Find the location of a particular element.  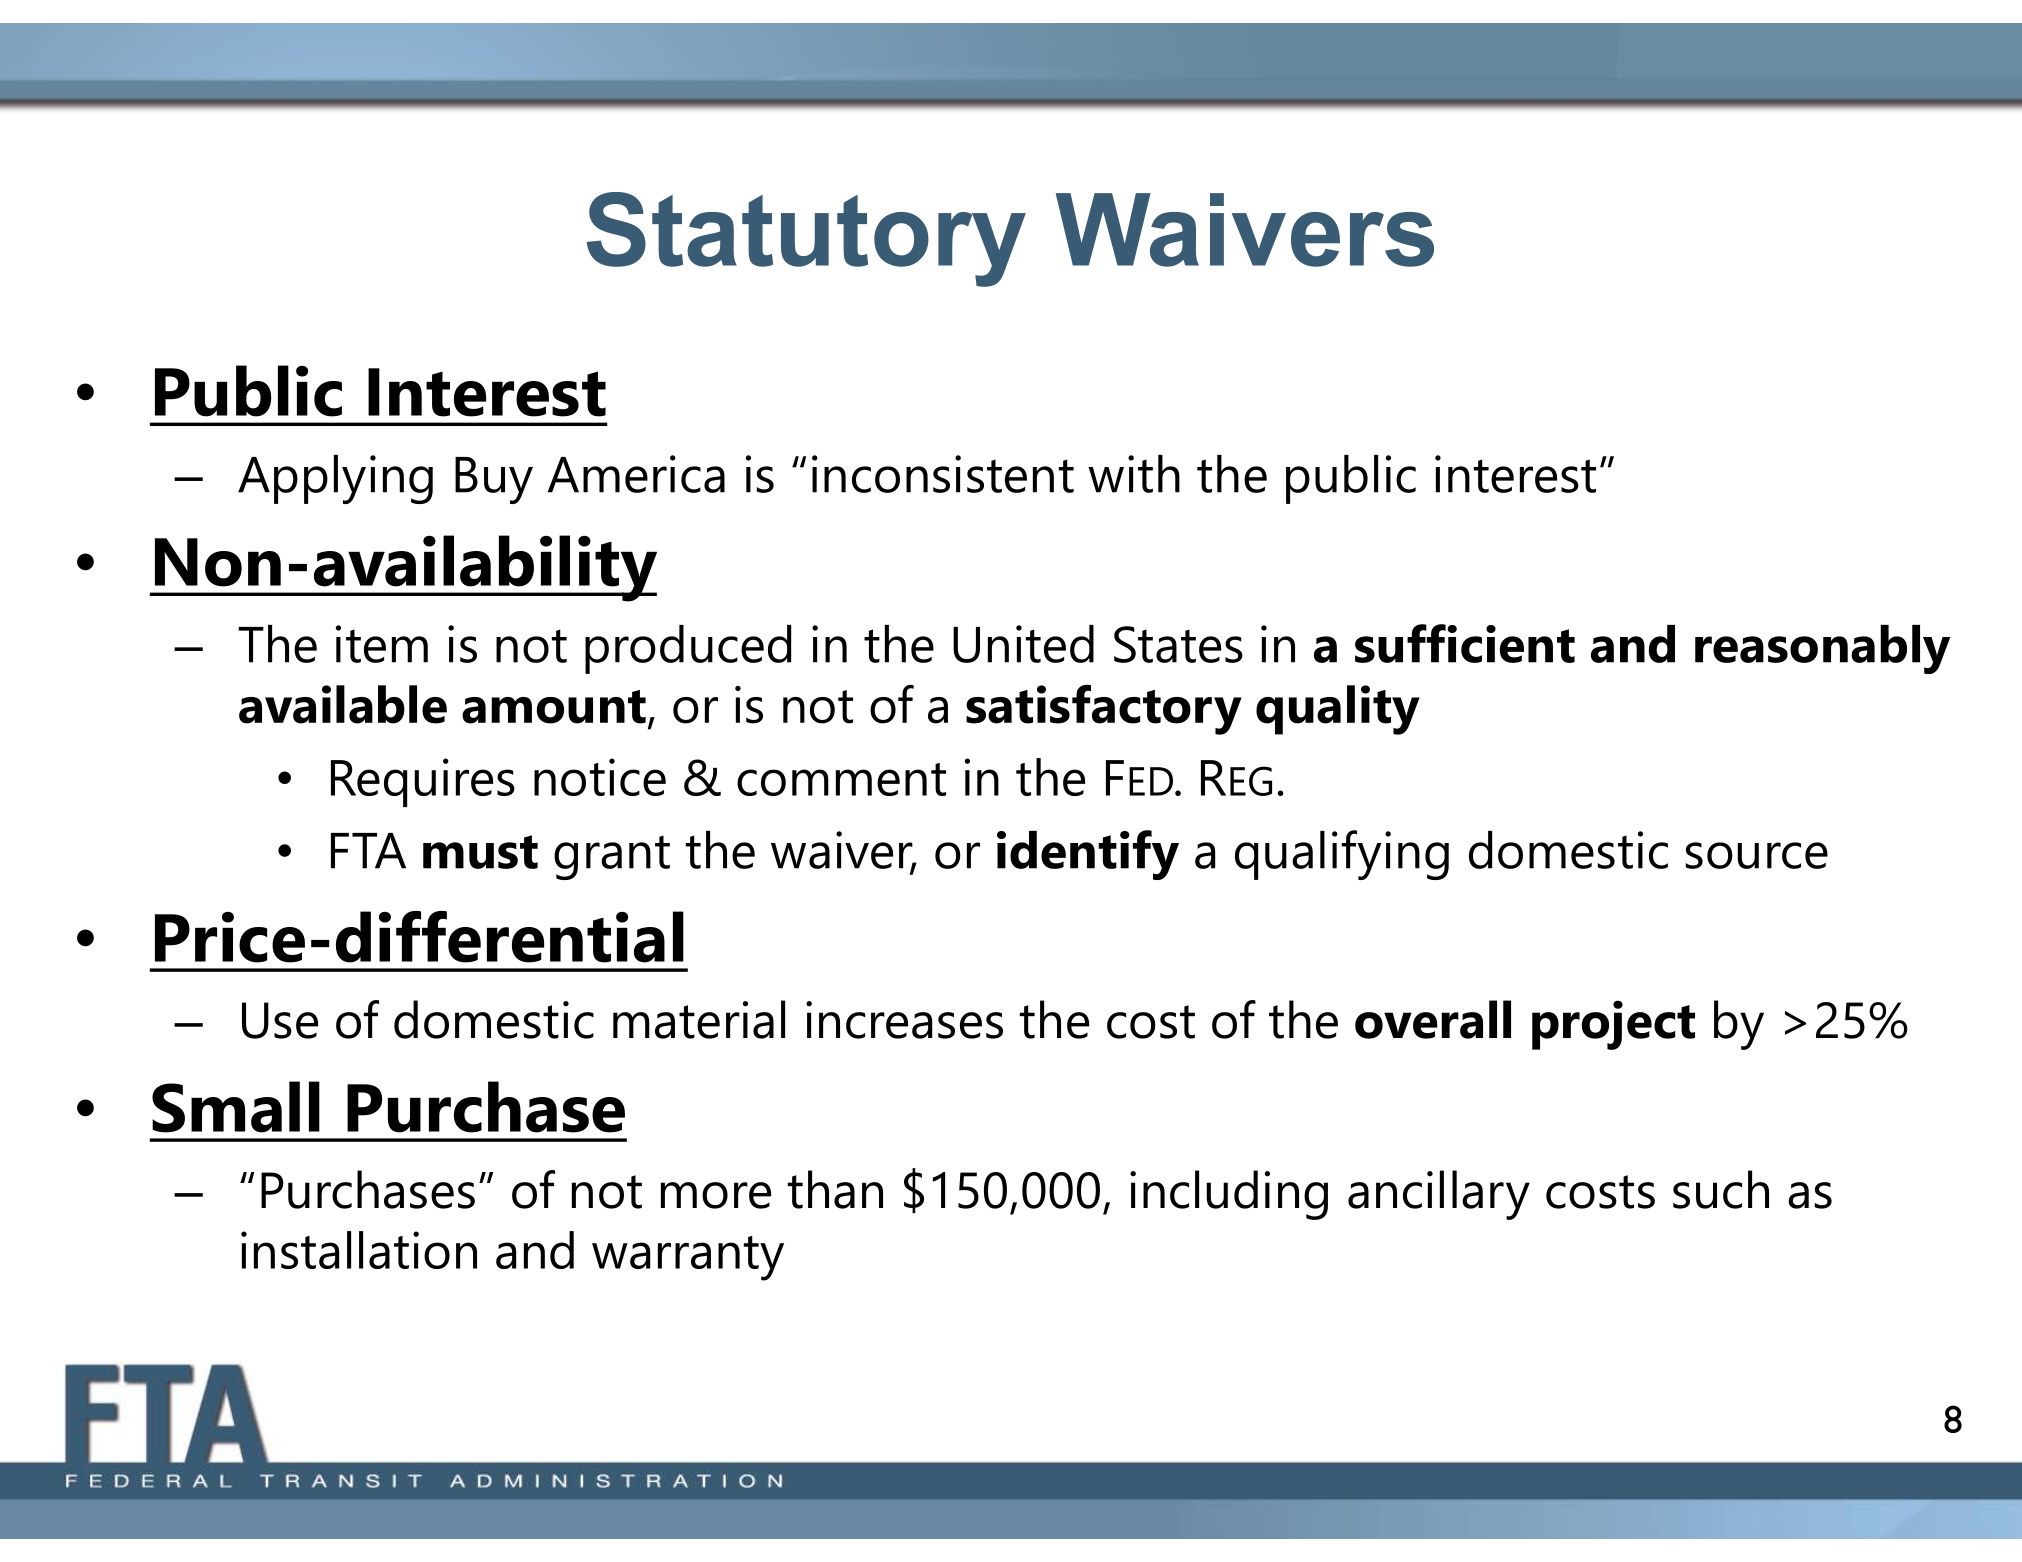

Statutory is located at coordinates (806, 239).
